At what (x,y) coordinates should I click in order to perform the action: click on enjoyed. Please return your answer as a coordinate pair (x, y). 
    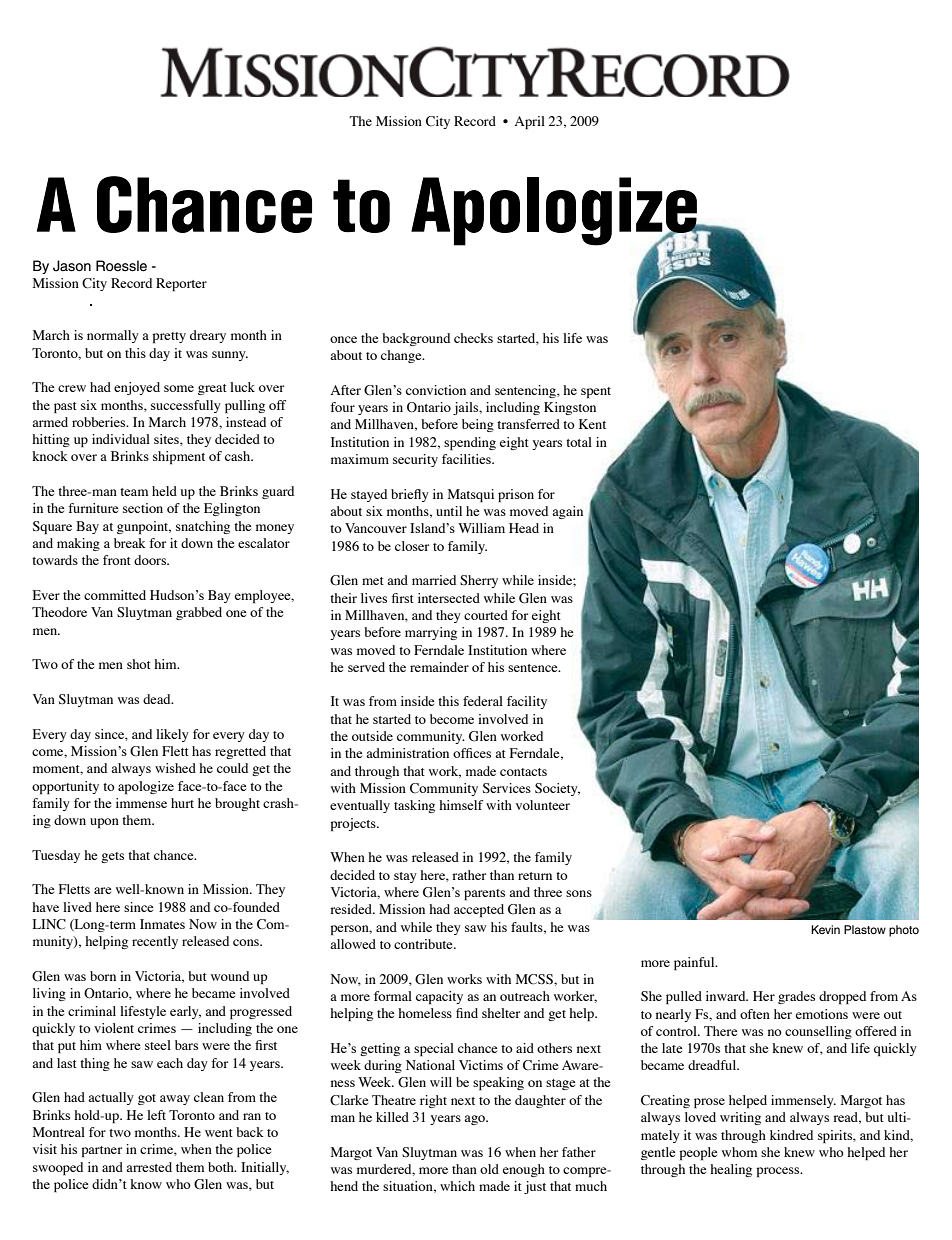
    Looking at the image, I should click on (137, 388).
